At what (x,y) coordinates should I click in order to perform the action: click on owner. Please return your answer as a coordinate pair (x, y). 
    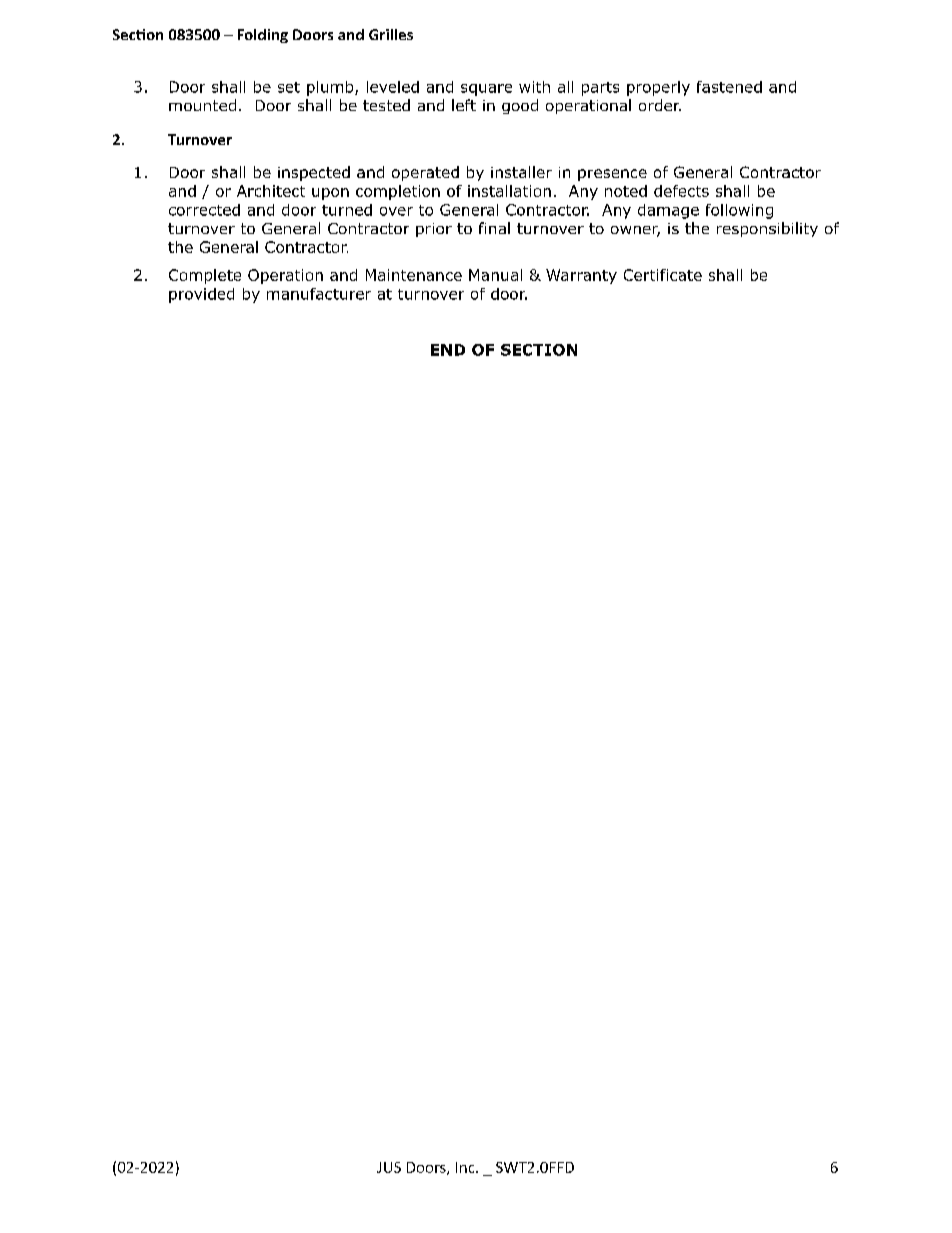
    Looking at the image, I should click on (635, 231).
